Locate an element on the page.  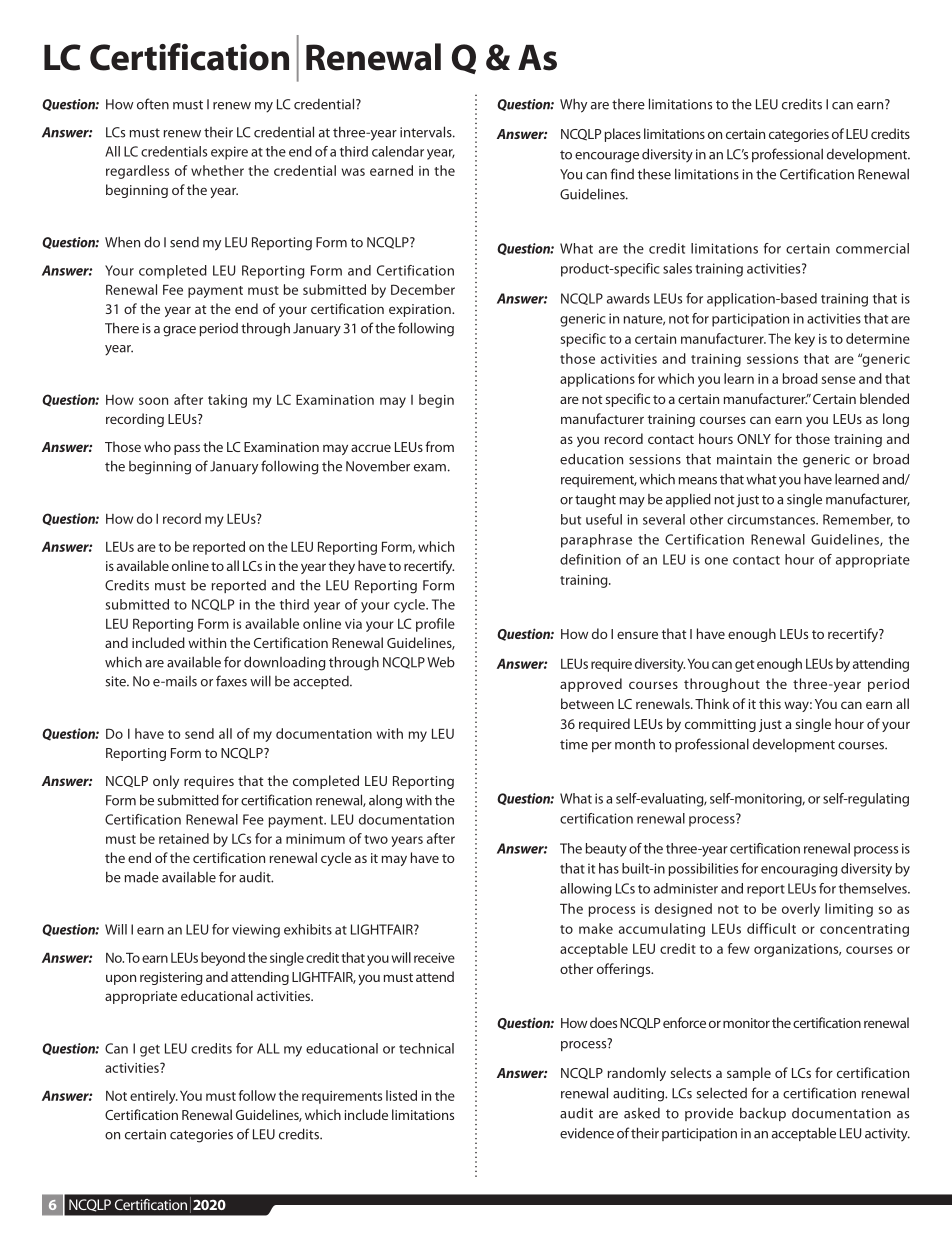
evidence is located at coordinates (587, 1133).
